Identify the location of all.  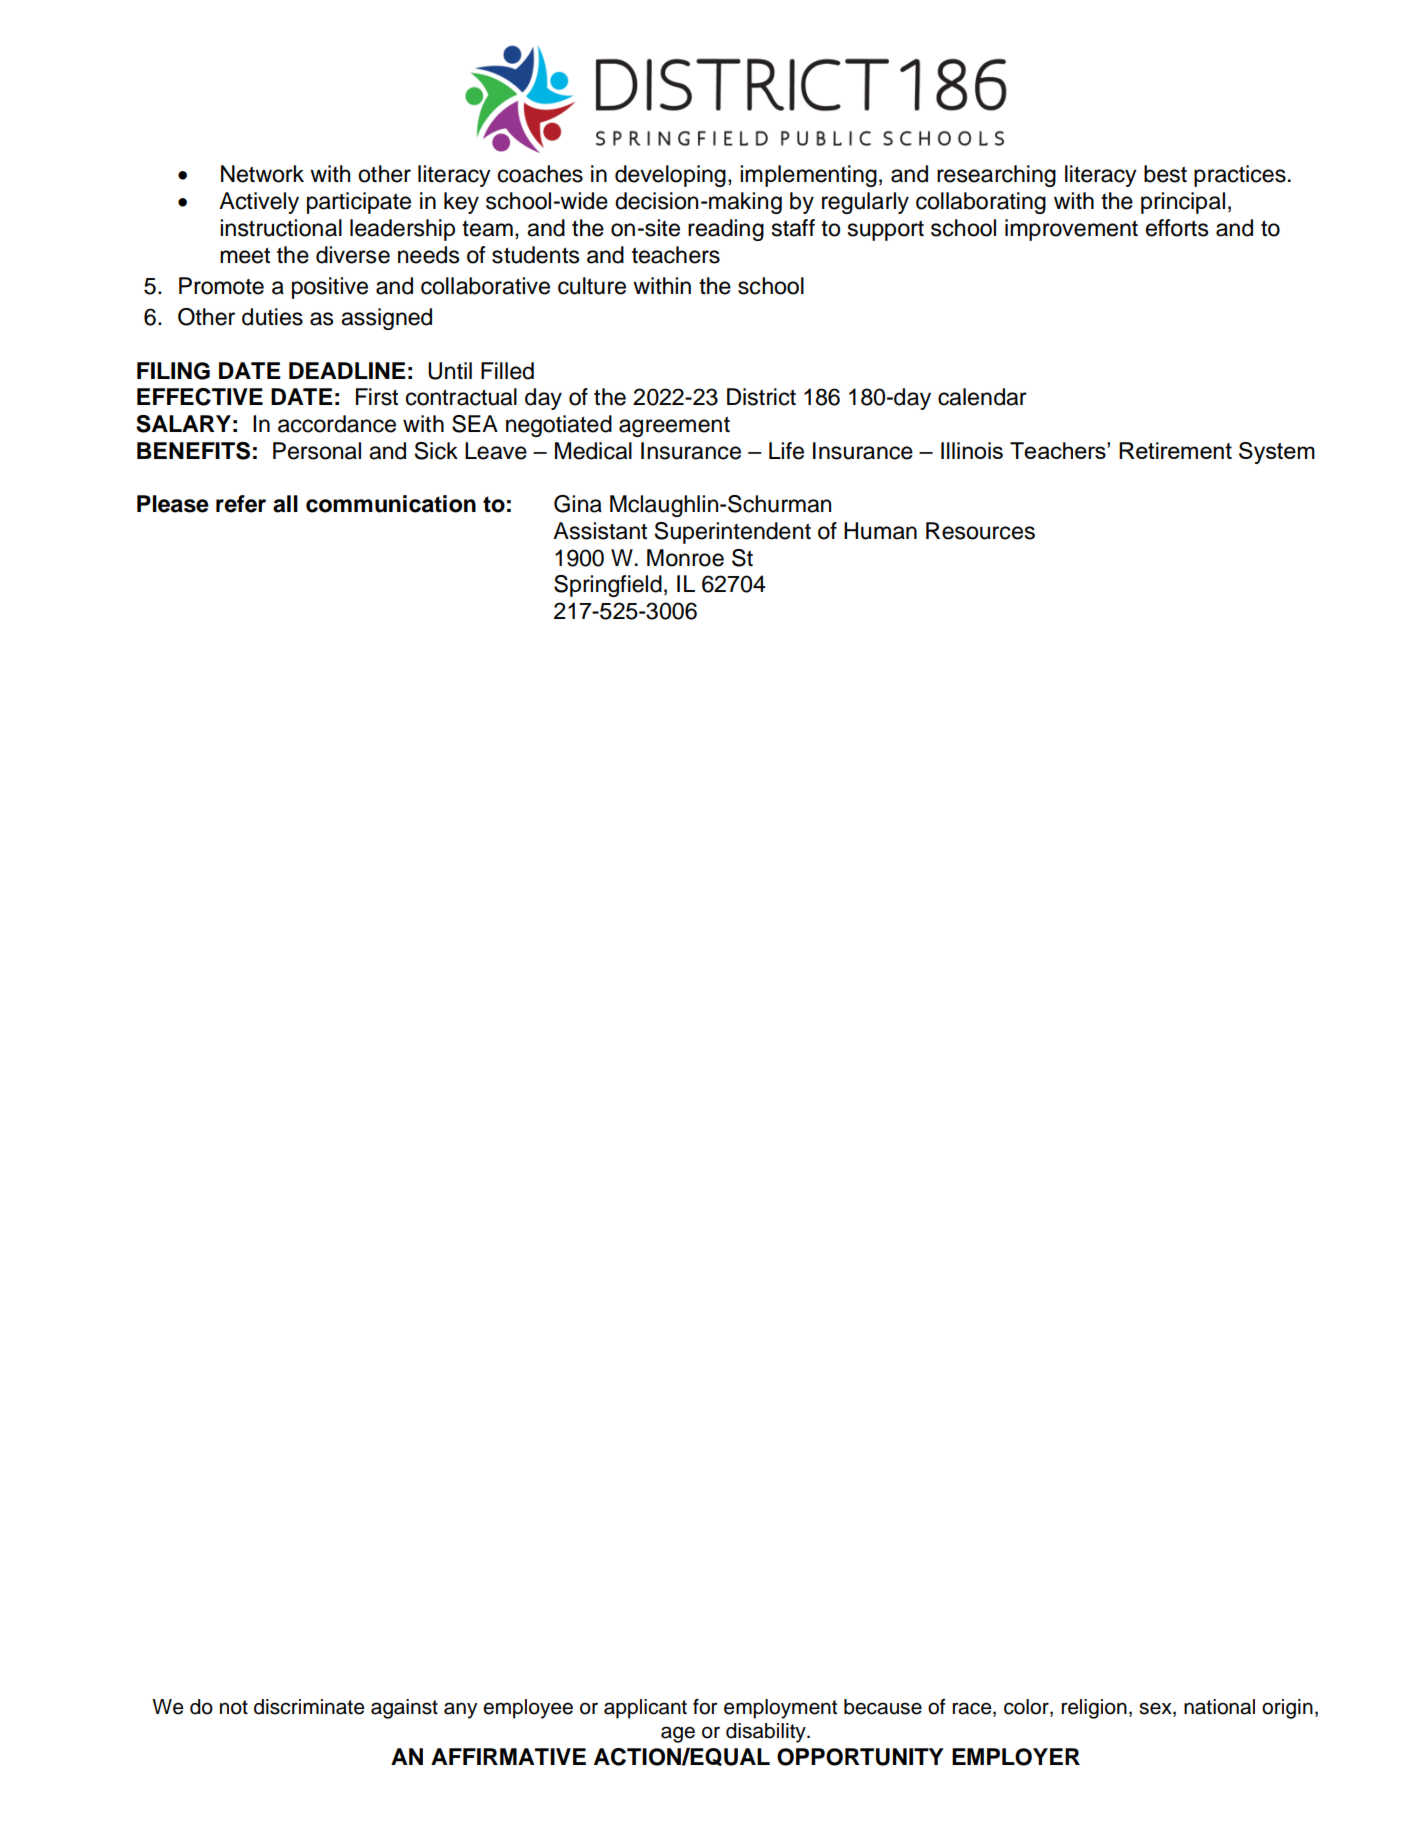
(285, 504).
